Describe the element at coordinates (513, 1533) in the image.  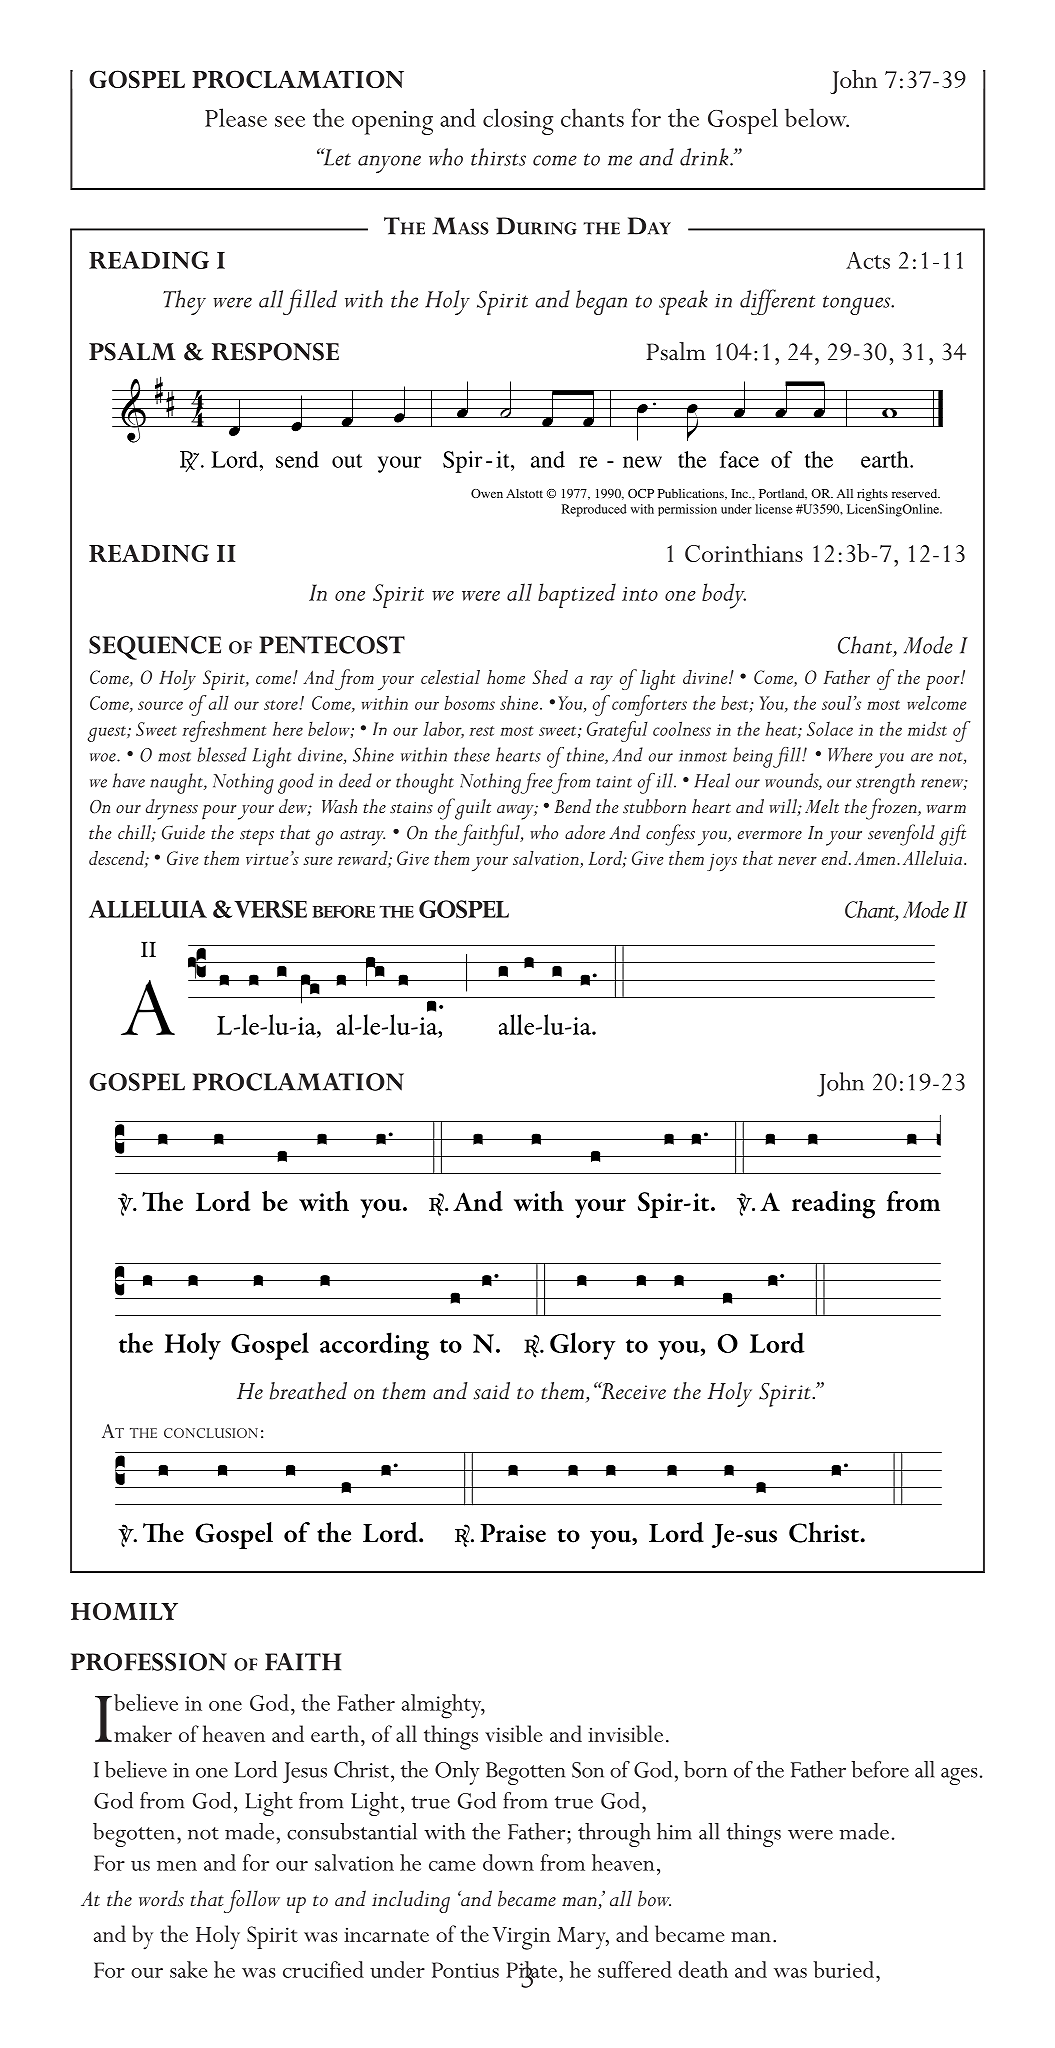
I see `Praise` at that location.
